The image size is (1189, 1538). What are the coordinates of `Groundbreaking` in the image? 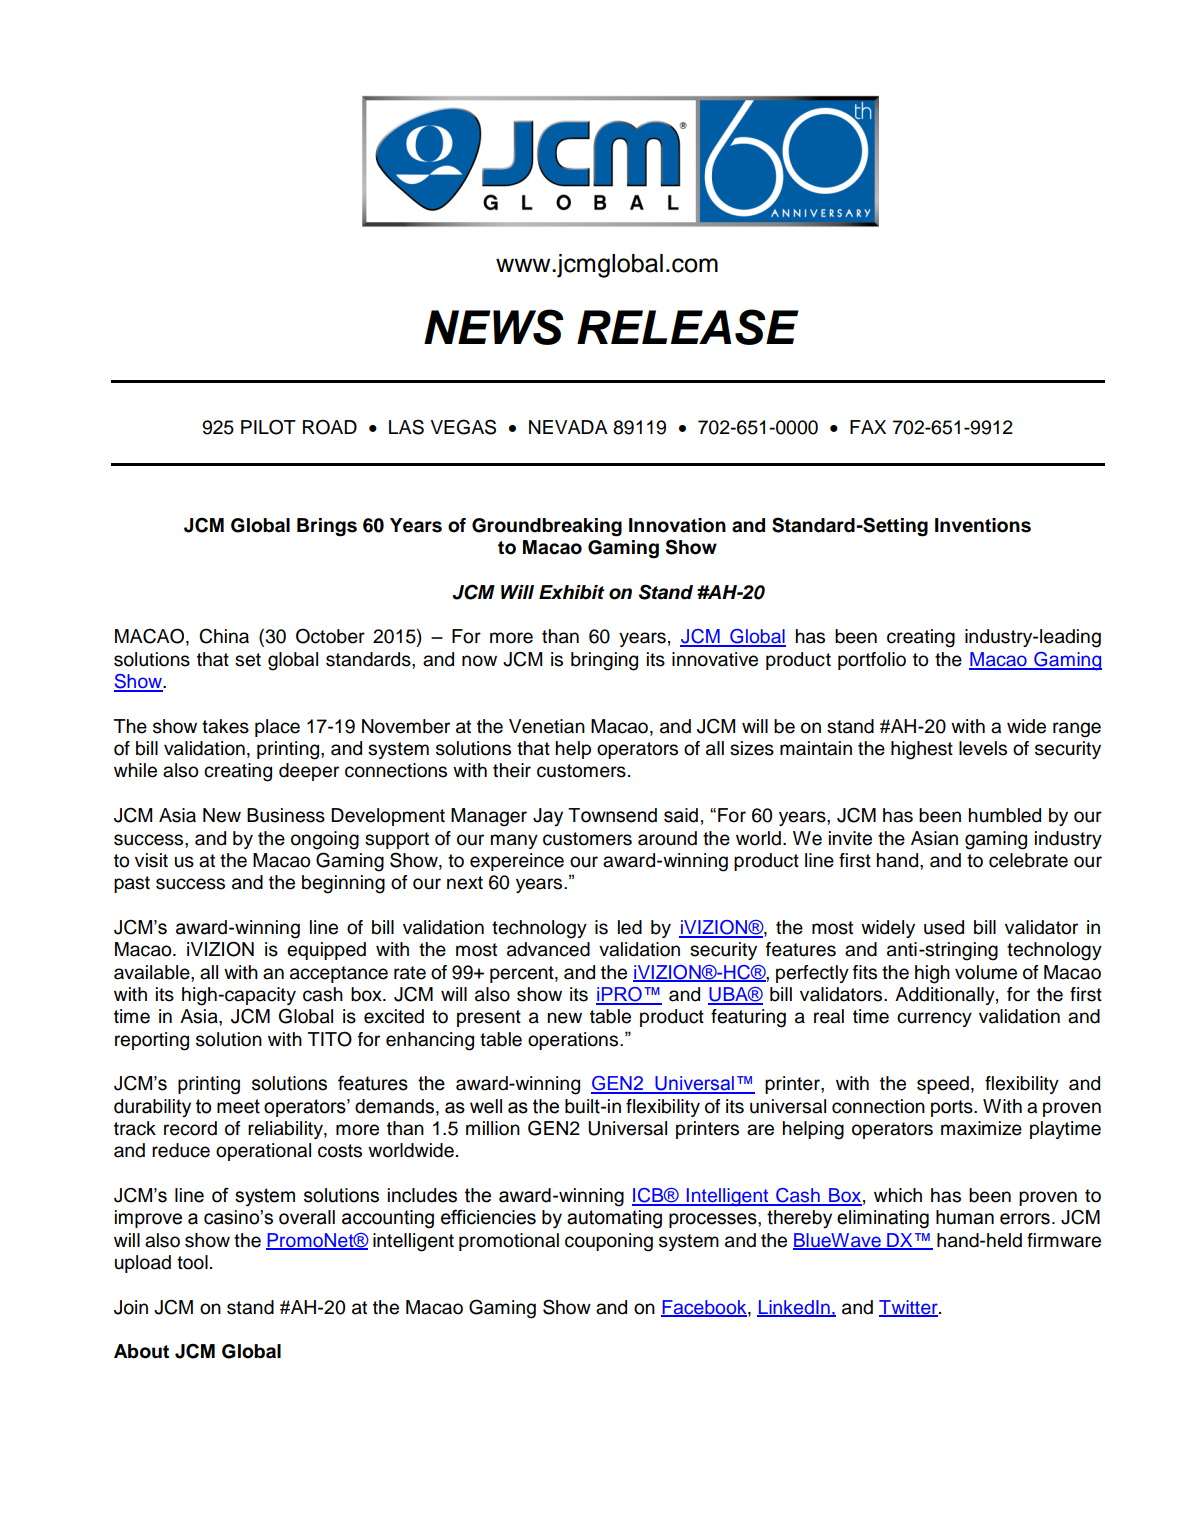 It's located at (547, 527).
